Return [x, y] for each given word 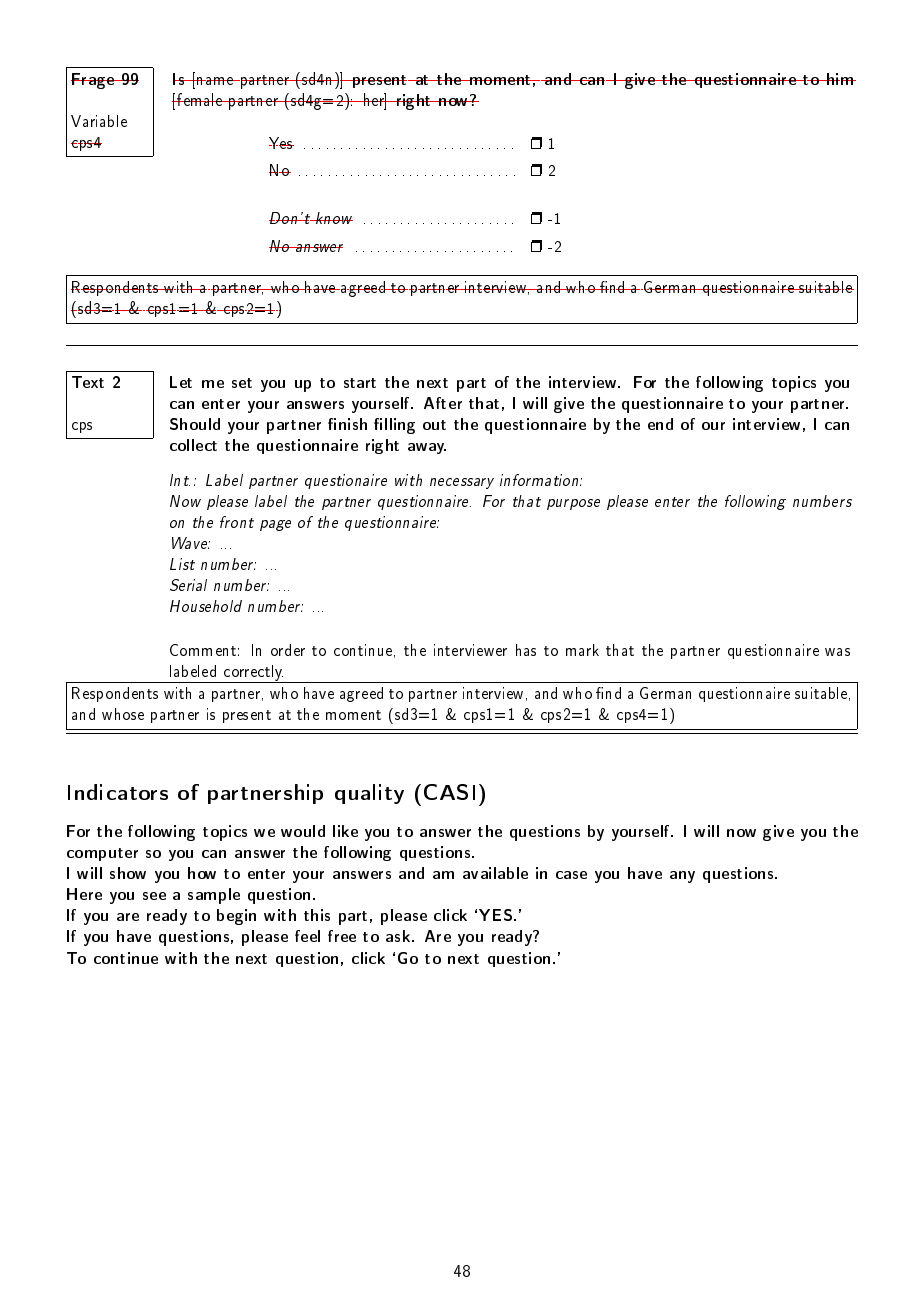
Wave [191, 543]
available [495, 873]
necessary [462, 483]
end [660, 424]
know [333, 218]
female [200, 99]
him [840, 79]
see [154, 896]
